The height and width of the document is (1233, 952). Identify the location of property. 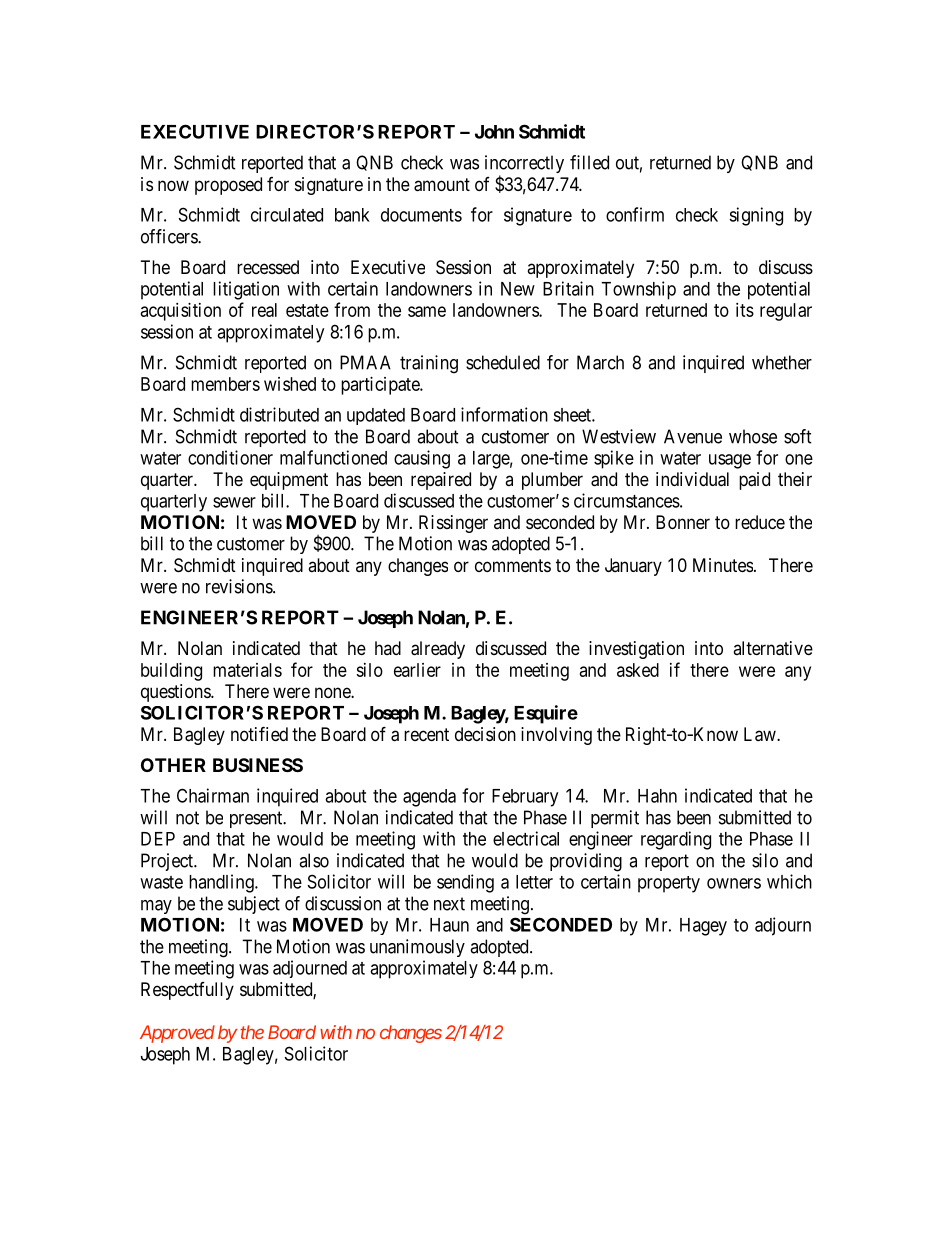
(669, 884).
